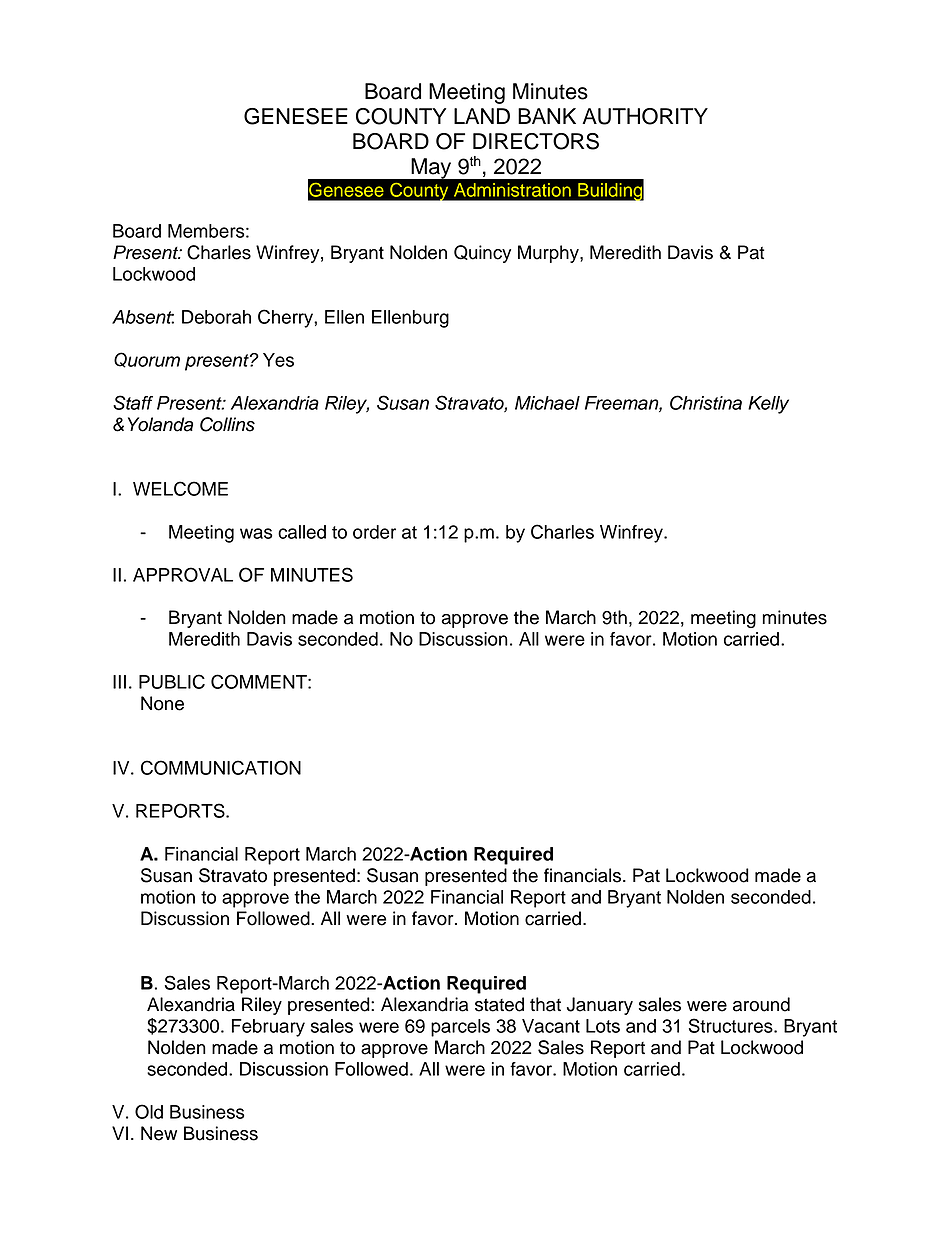  What do you see at coordinates (374, 532) in the screenshot?
I see `order` at bounding box center [374, 532].
